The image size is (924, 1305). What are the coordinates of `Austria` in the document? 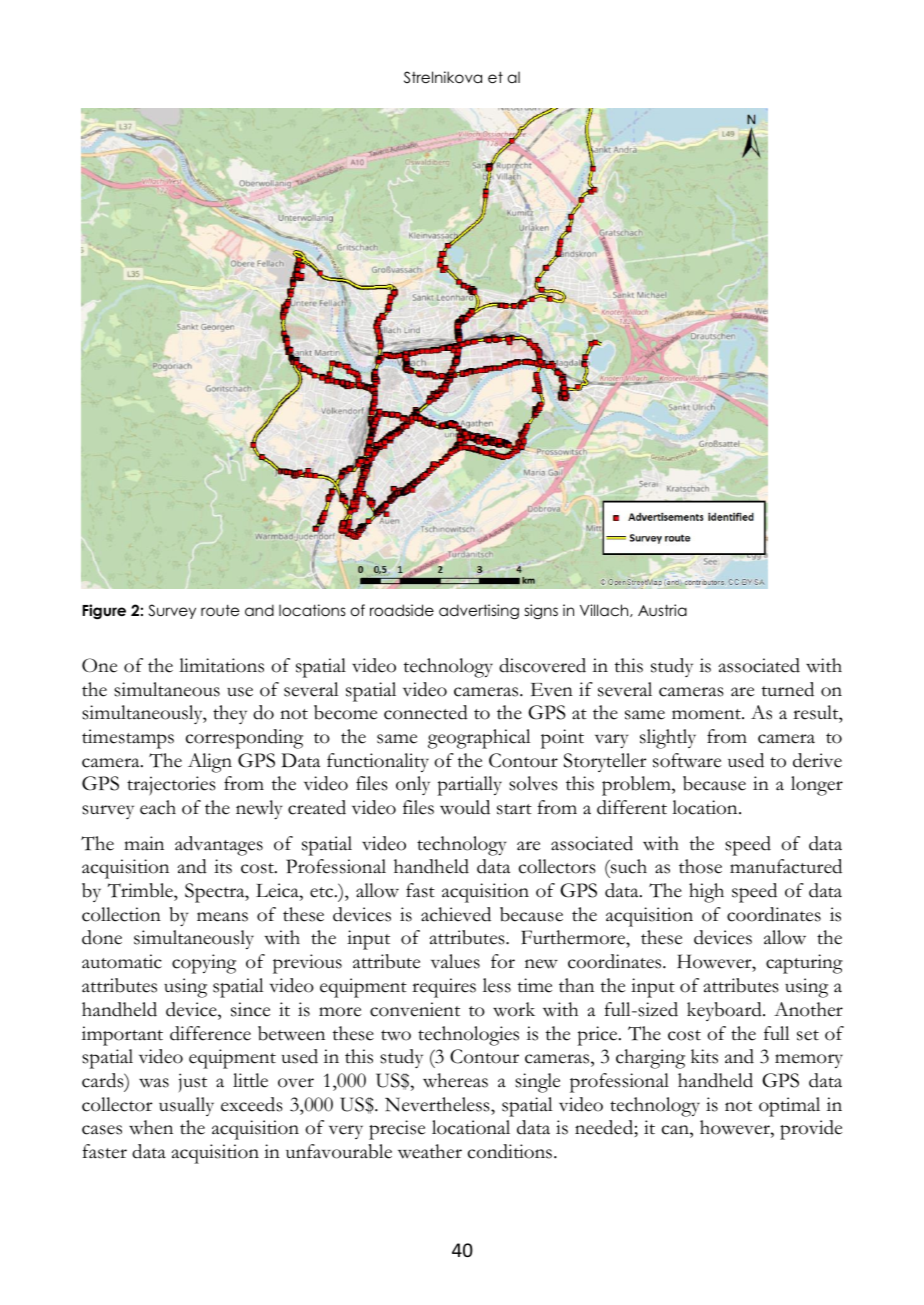 It's located at (662, 610).
